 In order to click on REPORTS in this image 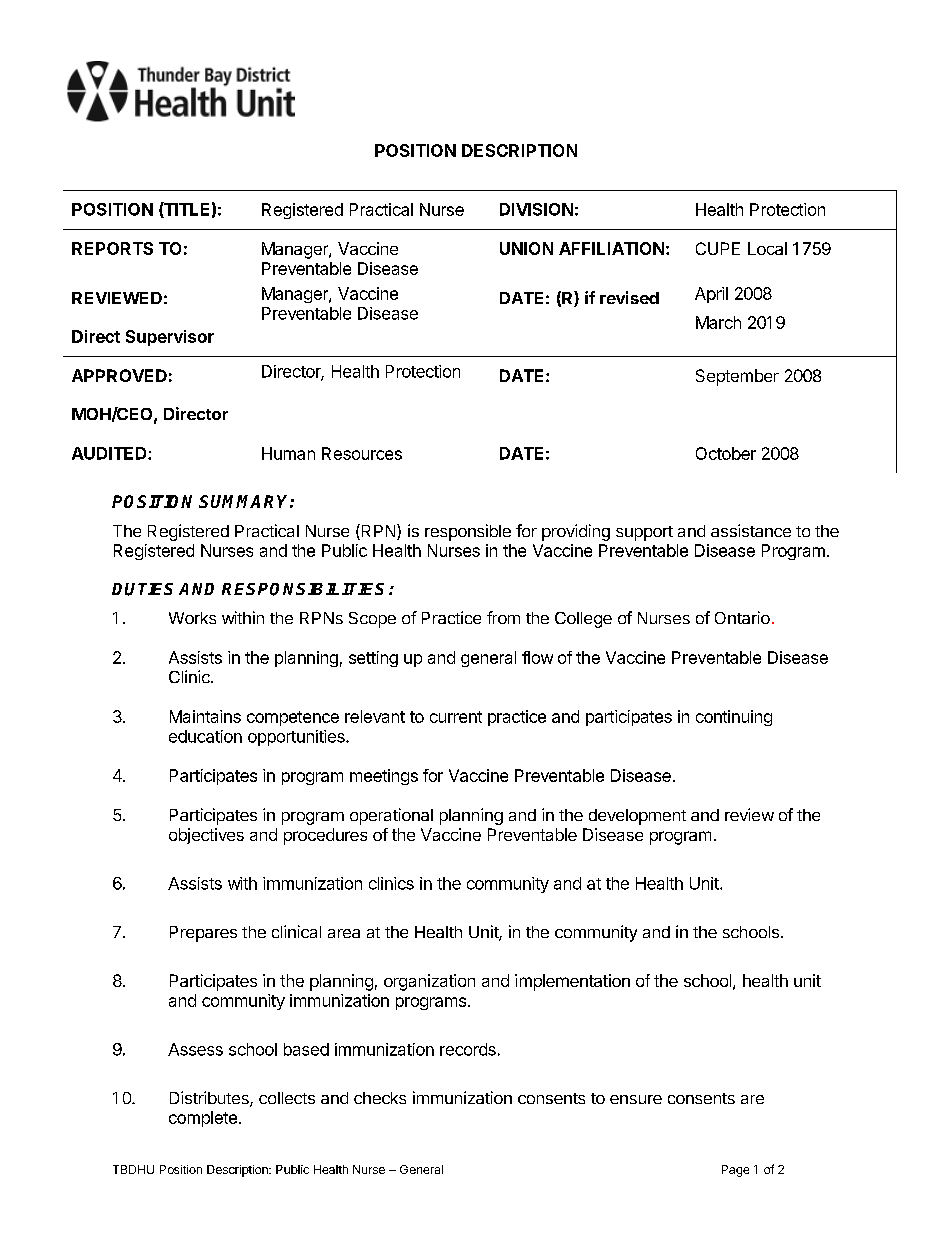, I will do `click(112, 248)`.
